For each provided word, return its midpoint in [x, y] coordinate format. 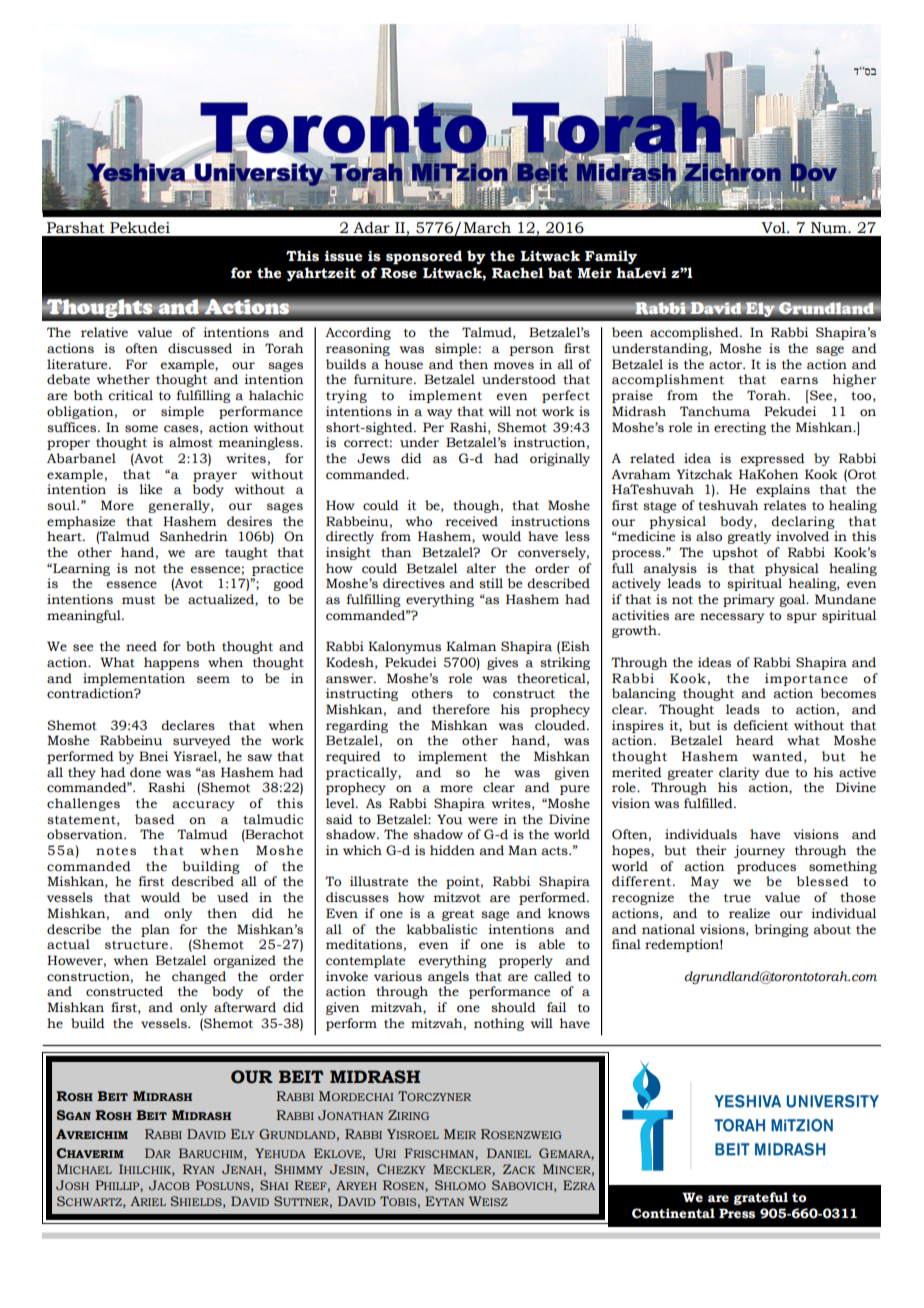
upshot [735, 553]
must [139, 600]
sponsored [424, 257]
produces [766, 867]
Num [830, 228]
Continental [673, 1213]
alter [481, 568]
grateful [761, 1198]
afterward [245, 1007]
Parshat [76, 228]
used [233, 897]
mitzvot [457, 897]
